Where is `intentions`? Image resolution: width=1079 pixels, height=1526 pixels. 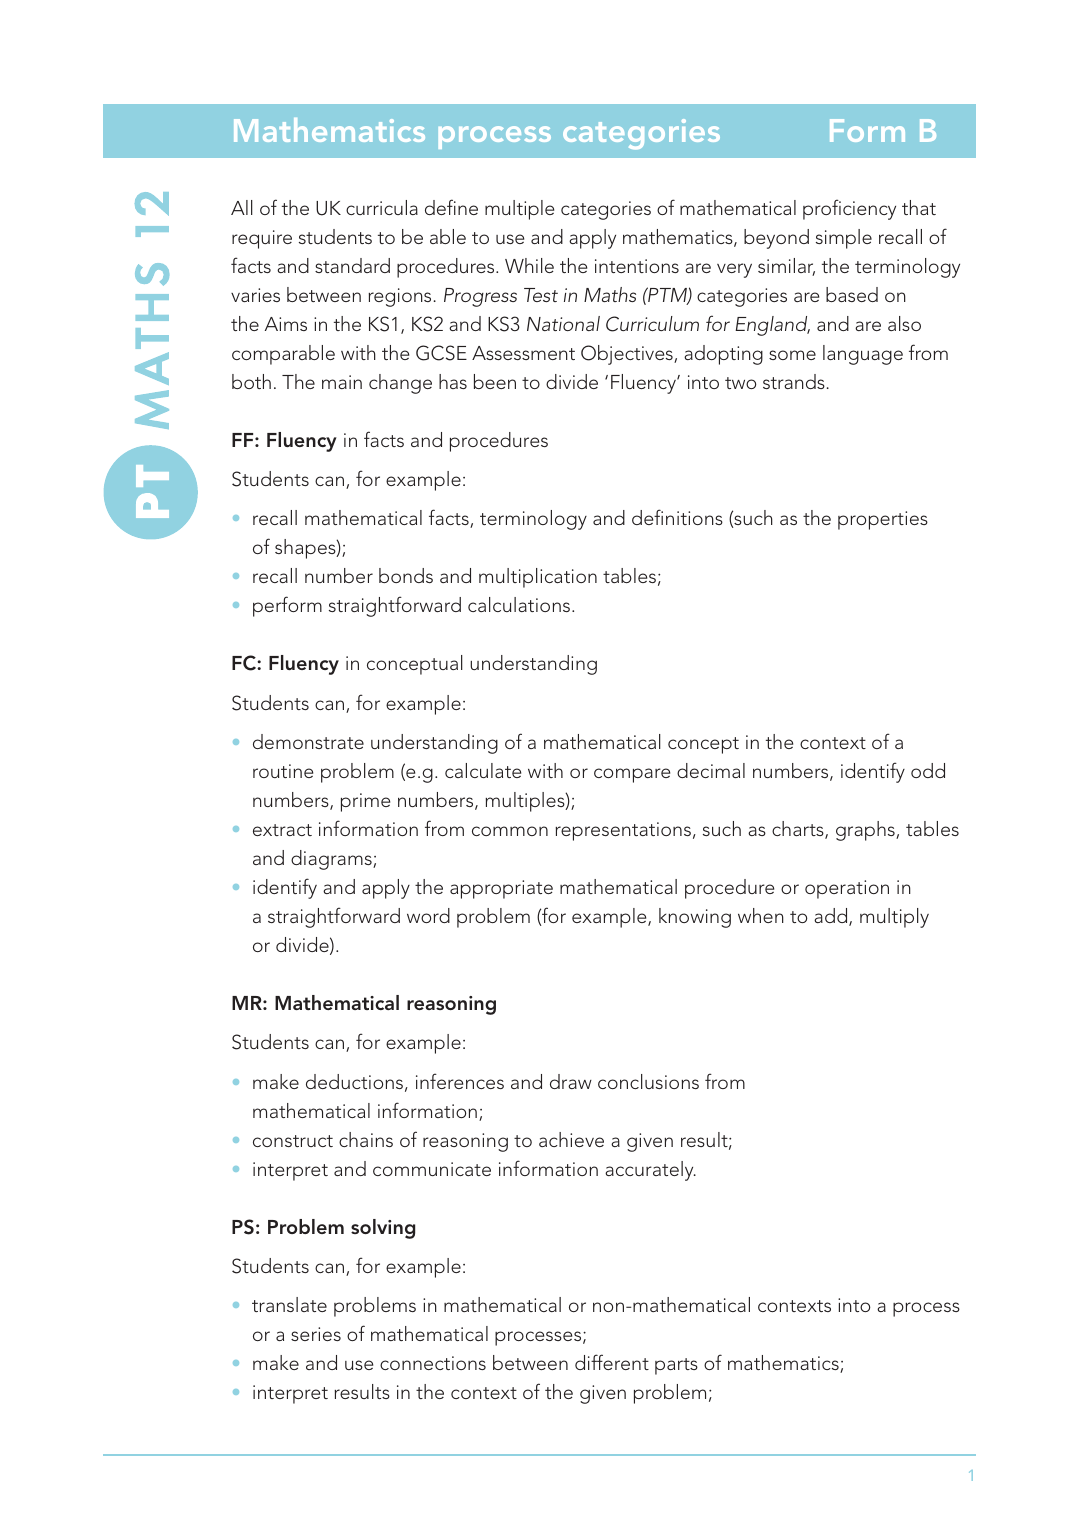 intentions is located at coordinates (637, 266).
